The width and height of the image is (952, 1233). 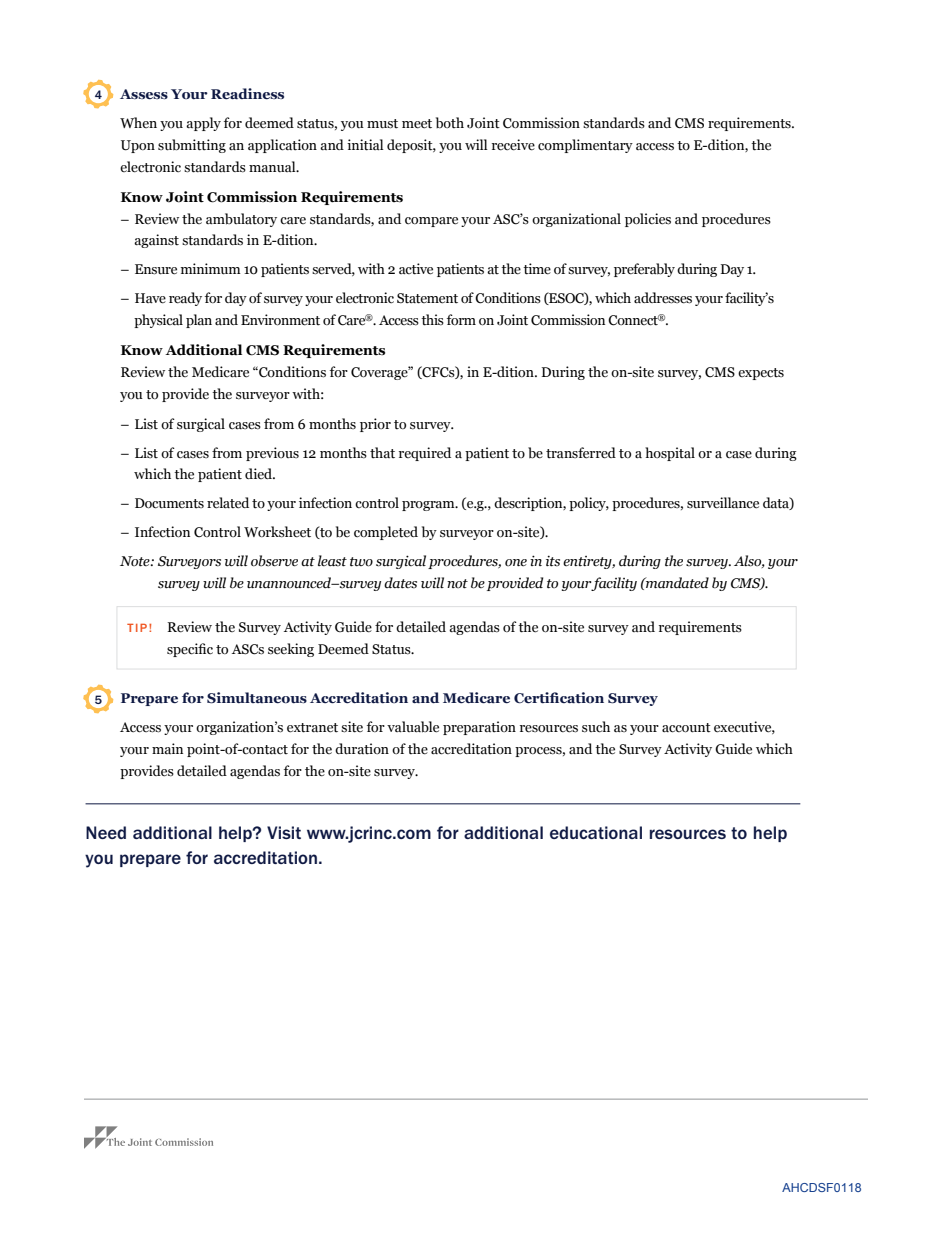 What do you see at coordinates (596, 832) in the image?
I see `educational` at bounding box center [596, 832].
